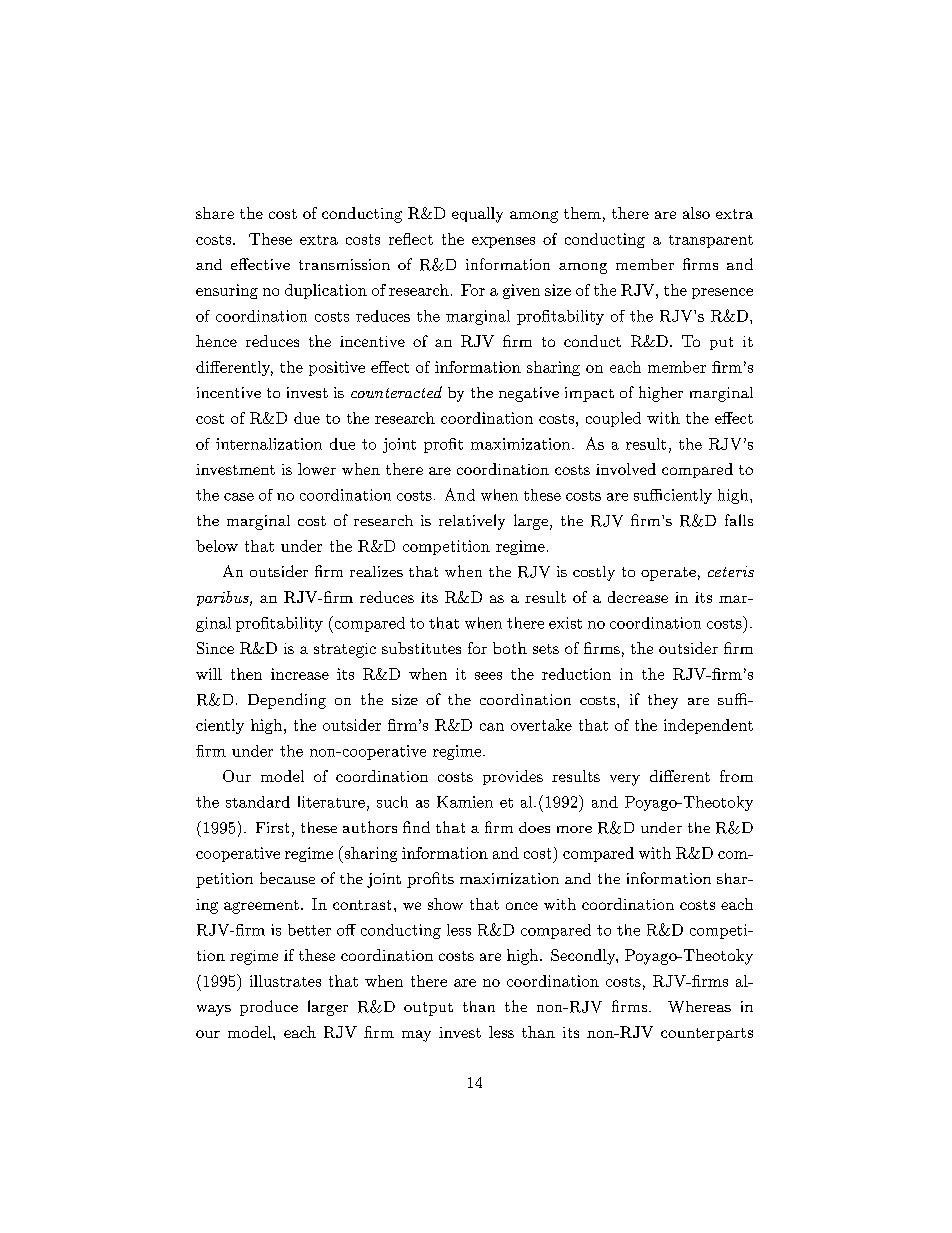 Image resolution: width=952 pixels, height=1233 pixels. What do you see at coordinates (258, 802) in the page?
I see `standard` at bounding box center [258, 802].
